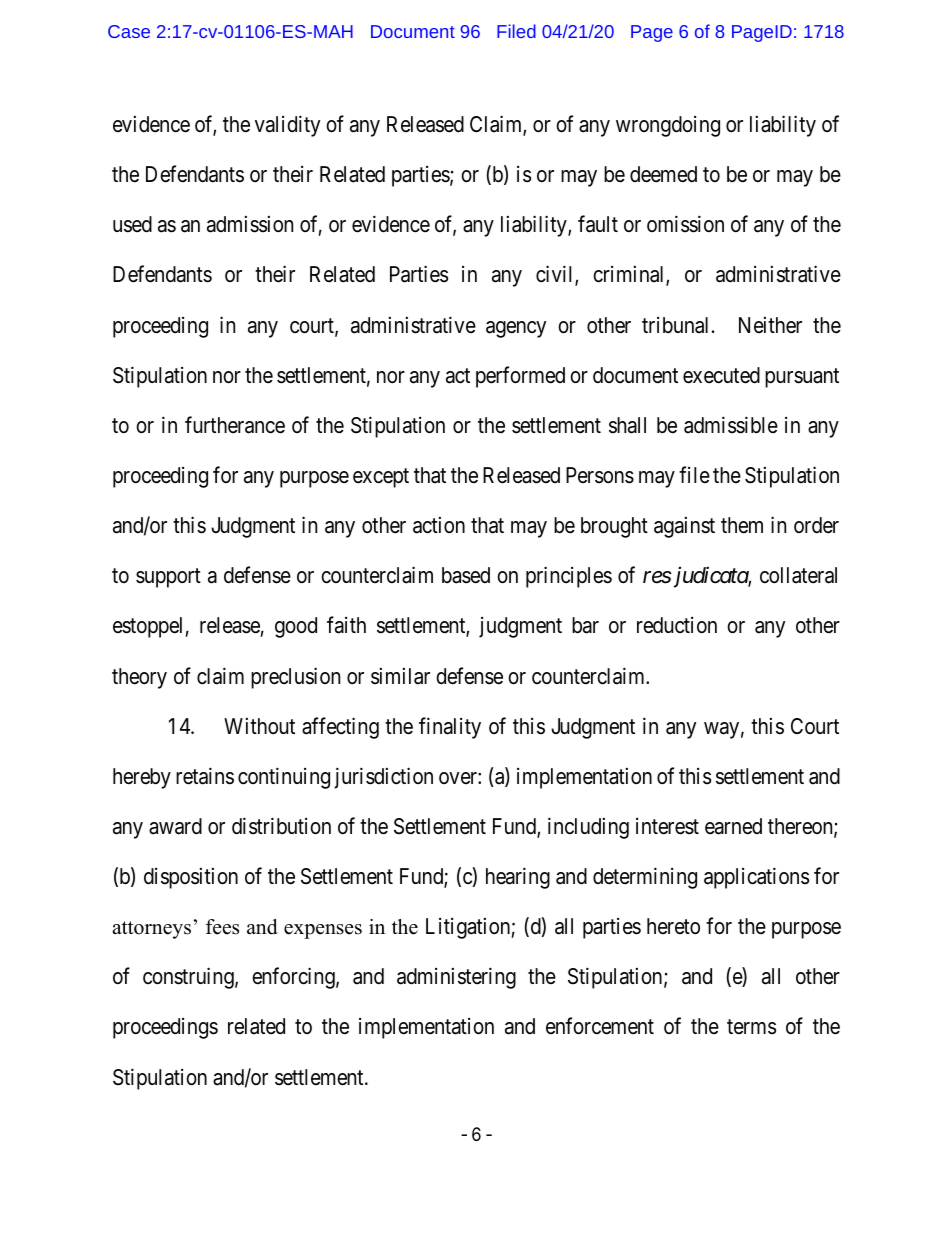 Image resolution: width=952 pixels, height=1233 pixels. I want to click on validity, so click(287, 126).
